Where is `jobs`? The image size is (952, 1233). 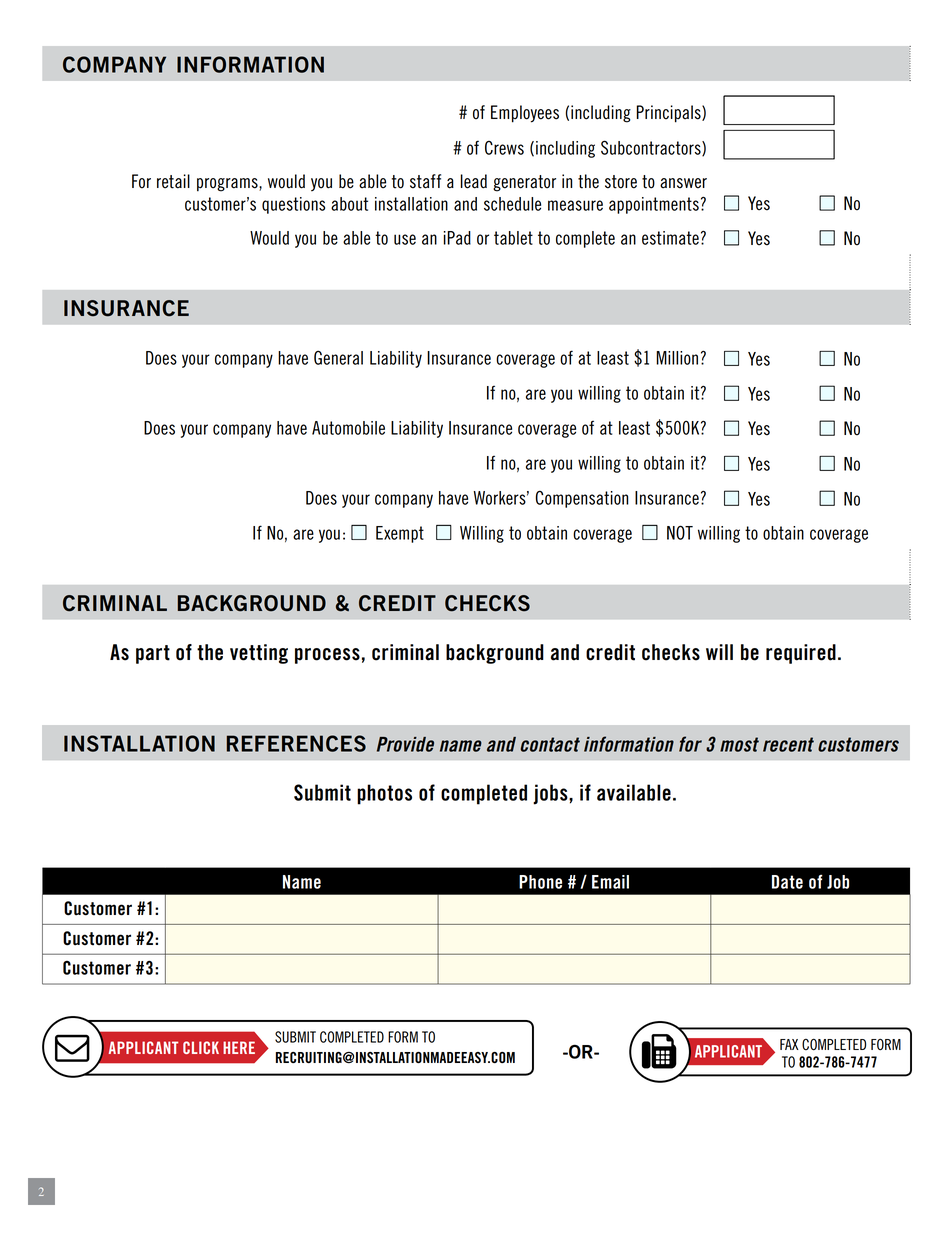 jobs is located at coordinates (551, 794).
